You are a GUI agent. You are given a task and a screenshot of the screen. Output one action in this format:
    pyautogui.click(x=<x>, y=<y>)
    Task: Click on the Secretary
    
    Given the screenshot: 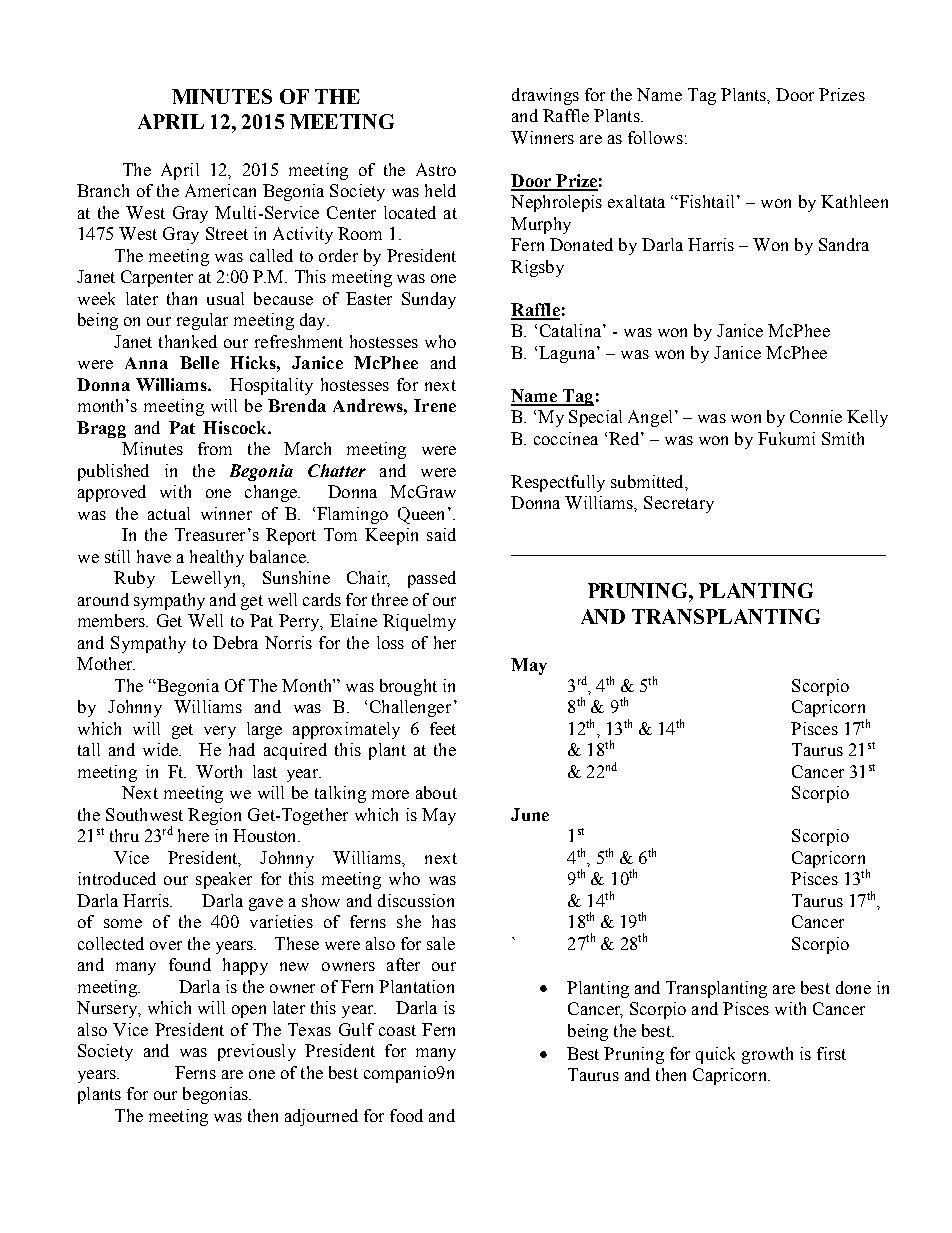 What is the action you would take?
    pyautogui.click(x=679, y=504)
